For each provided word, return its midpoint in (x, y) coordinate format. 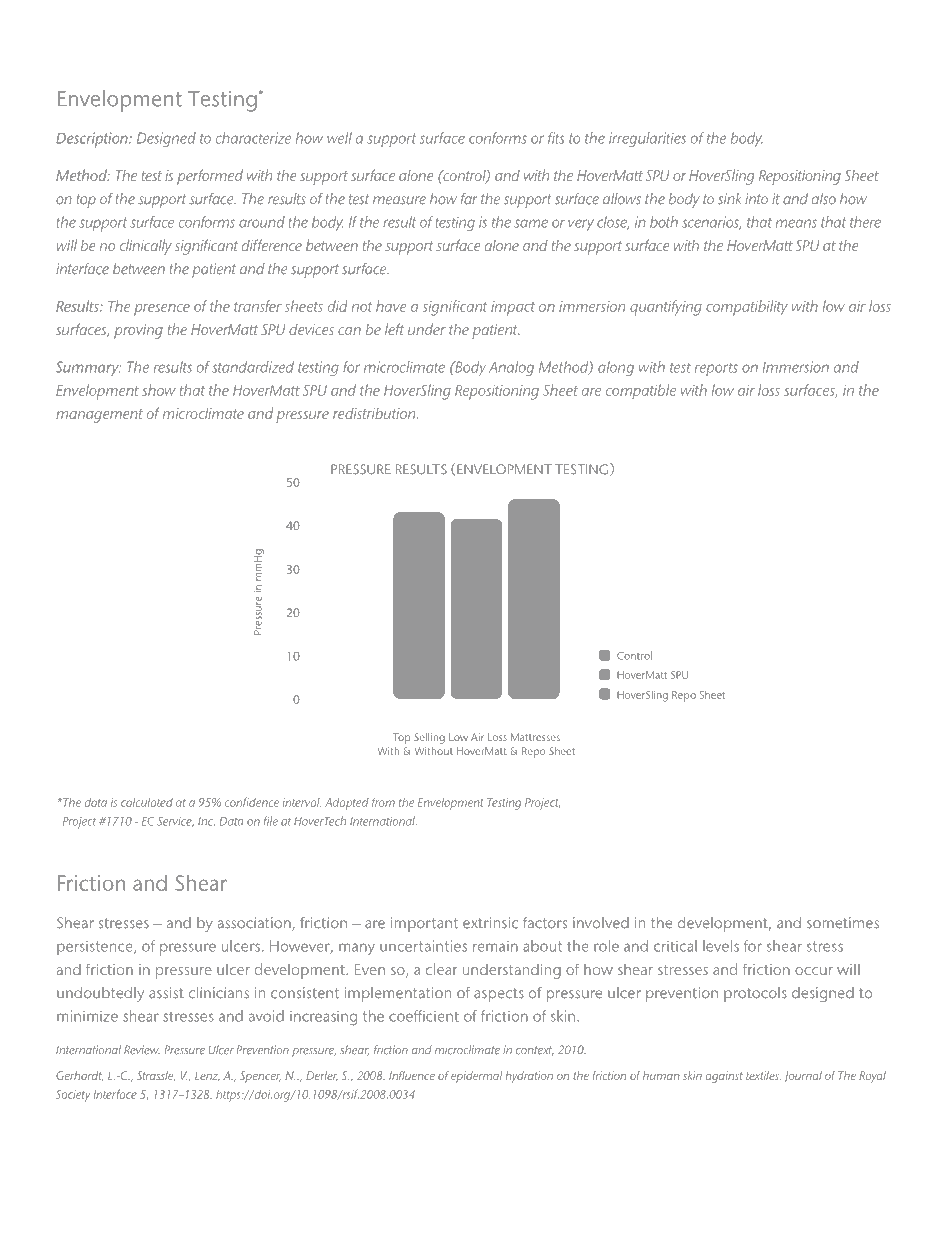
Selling (429, 738)
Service (175, 822)
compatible (641, 392)
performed (210, 177)
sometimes (843, 923)
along (616, 368)
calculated (147, 802)
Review (142, 1050)
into (756, 199)
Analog (511, 368)
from (383, 802)
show (159, 390)
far (469, 199)
